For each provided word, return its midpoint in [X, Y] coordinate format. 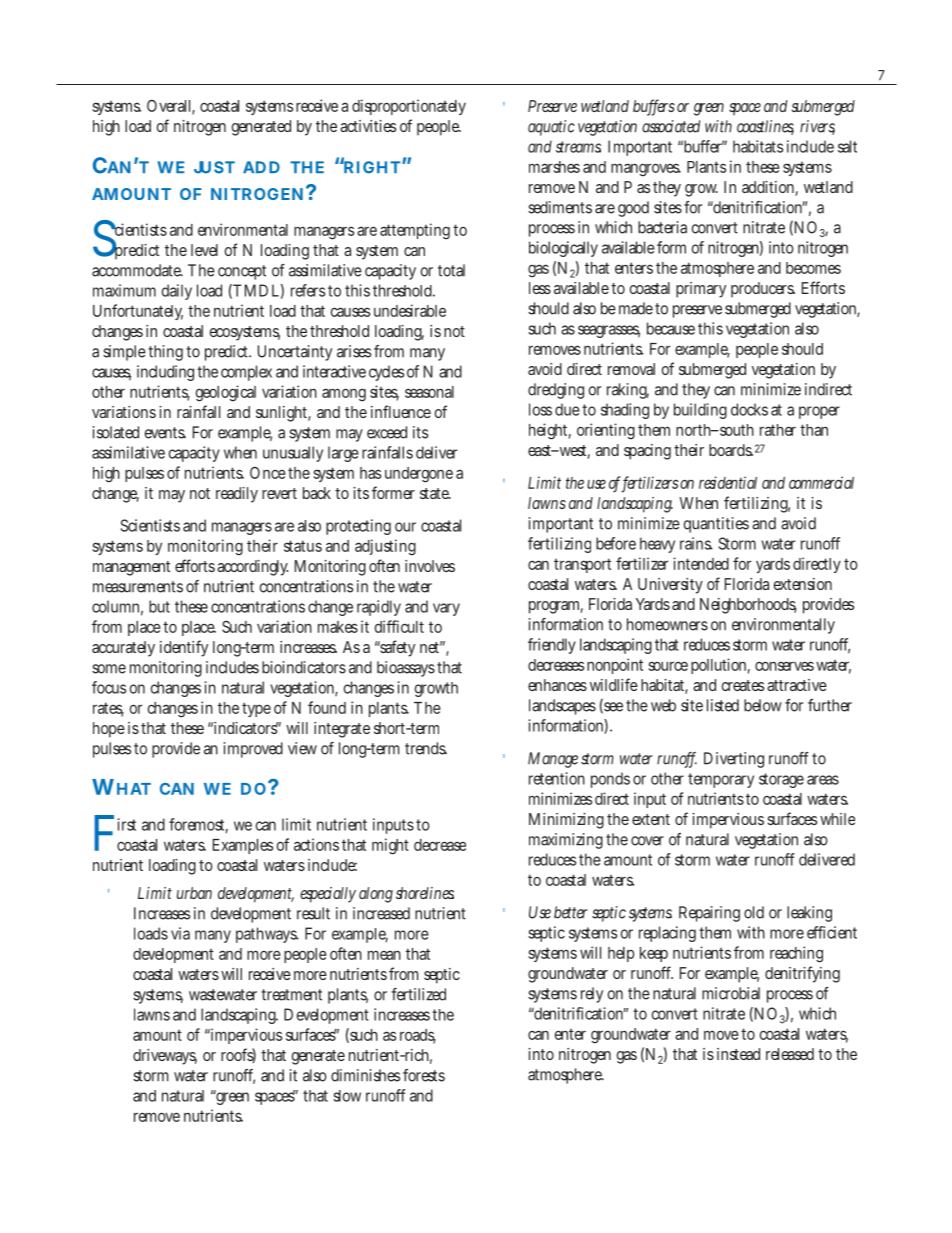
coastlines [765, 127]
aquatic [551, 128]
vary [446, 609]
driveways [165, 1057]
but [159, 606]
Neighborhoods [748, 606]
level [204, 250]
